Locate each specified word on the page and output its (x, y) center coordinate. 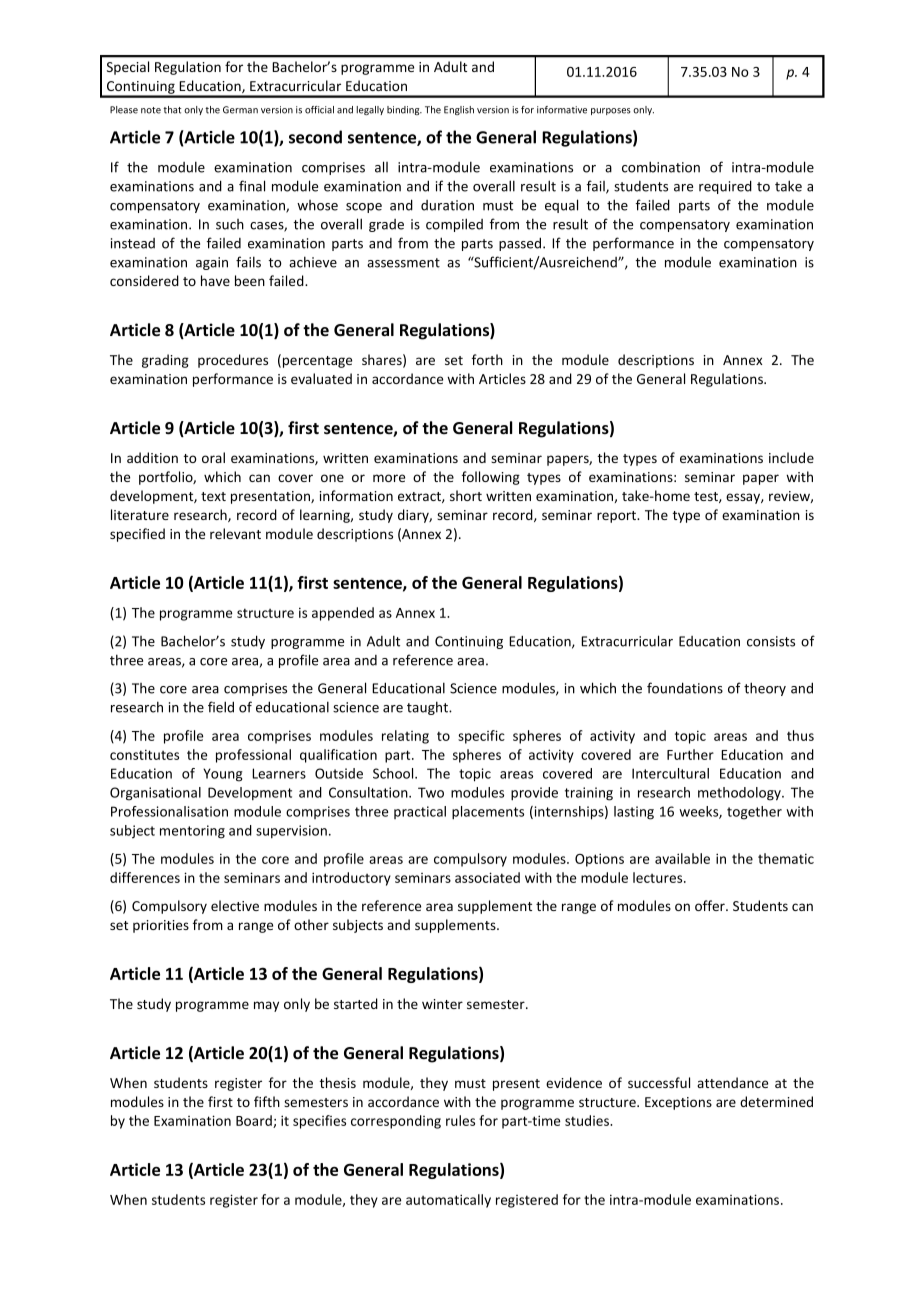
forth (487, 359)
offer (711, 905)
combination (661, 167)
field (221, 707)
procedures (233, 361)
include (791, 457)
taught (428, 708)
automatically (448, 1201)
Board (255, 1121)
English (459, 110)
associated (487, 877)
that (172, 110)
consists (771, 641)
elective (235, 905)
